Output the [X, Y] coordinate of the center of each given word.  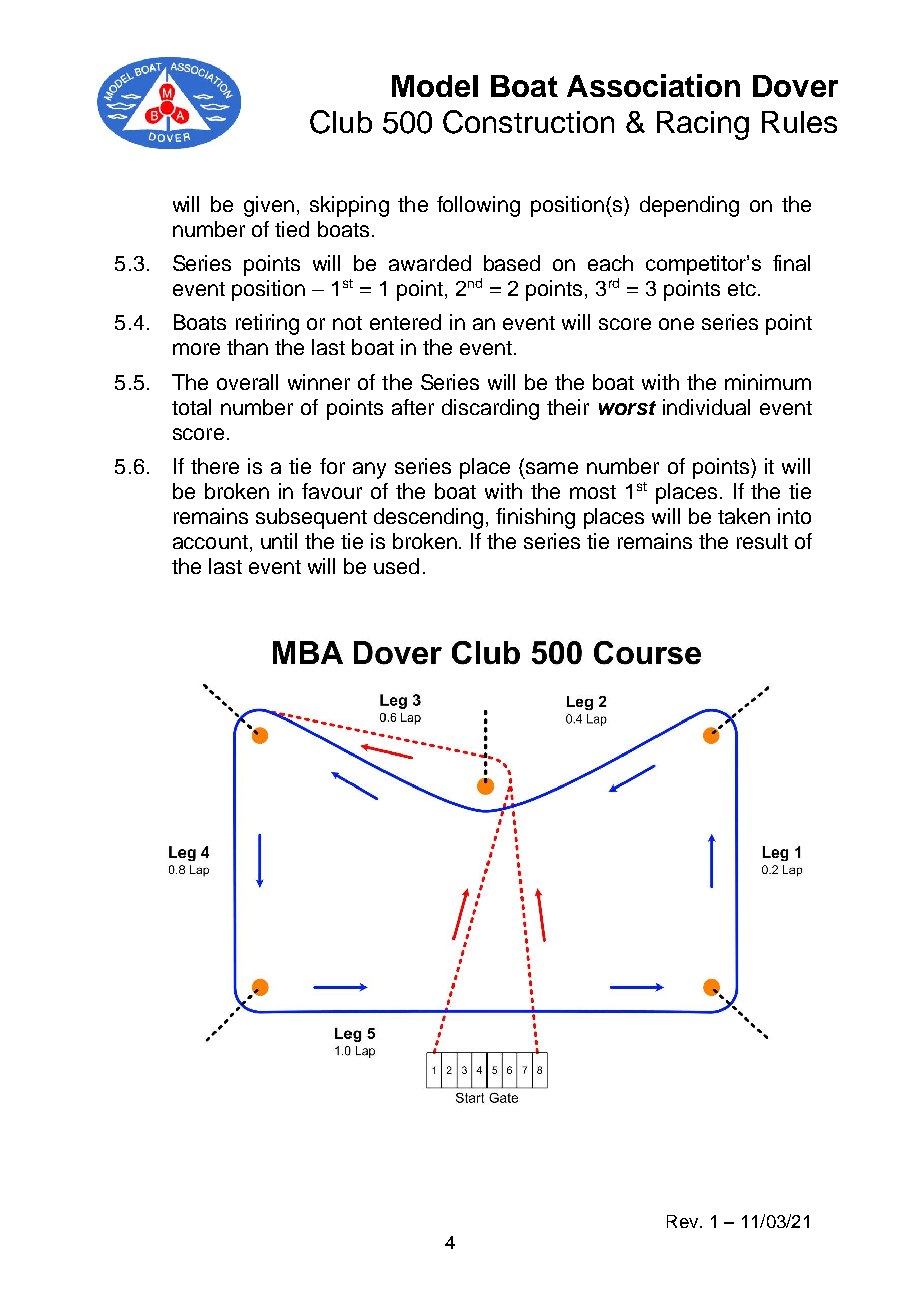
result [762, 541]
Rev [684, 1221]
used [396, 566]
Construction [528, 122]
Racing [703, 125]
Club [341, 122]
